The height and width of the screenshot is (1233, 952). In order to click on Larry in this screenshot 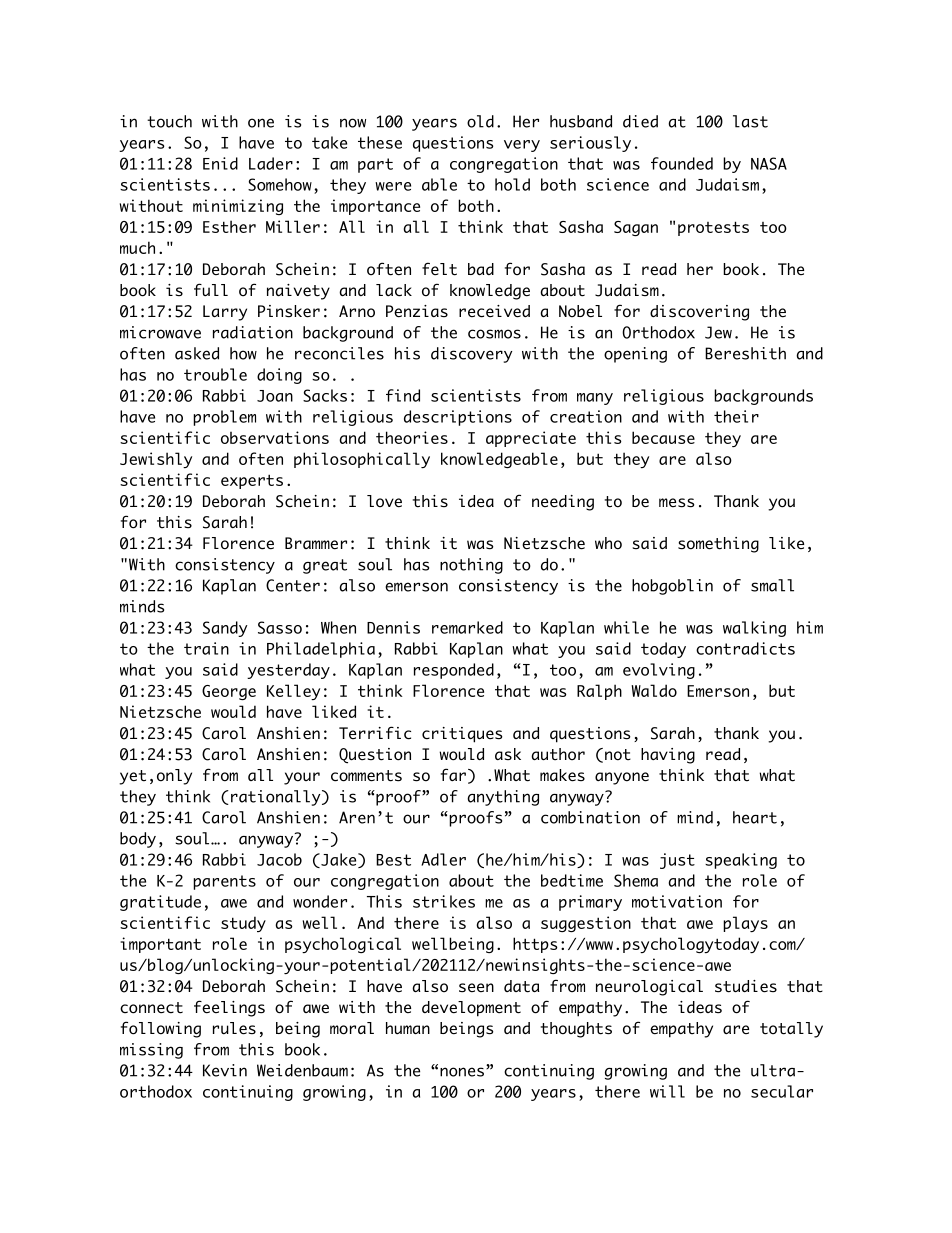, I will do `click(225, 313)`.
